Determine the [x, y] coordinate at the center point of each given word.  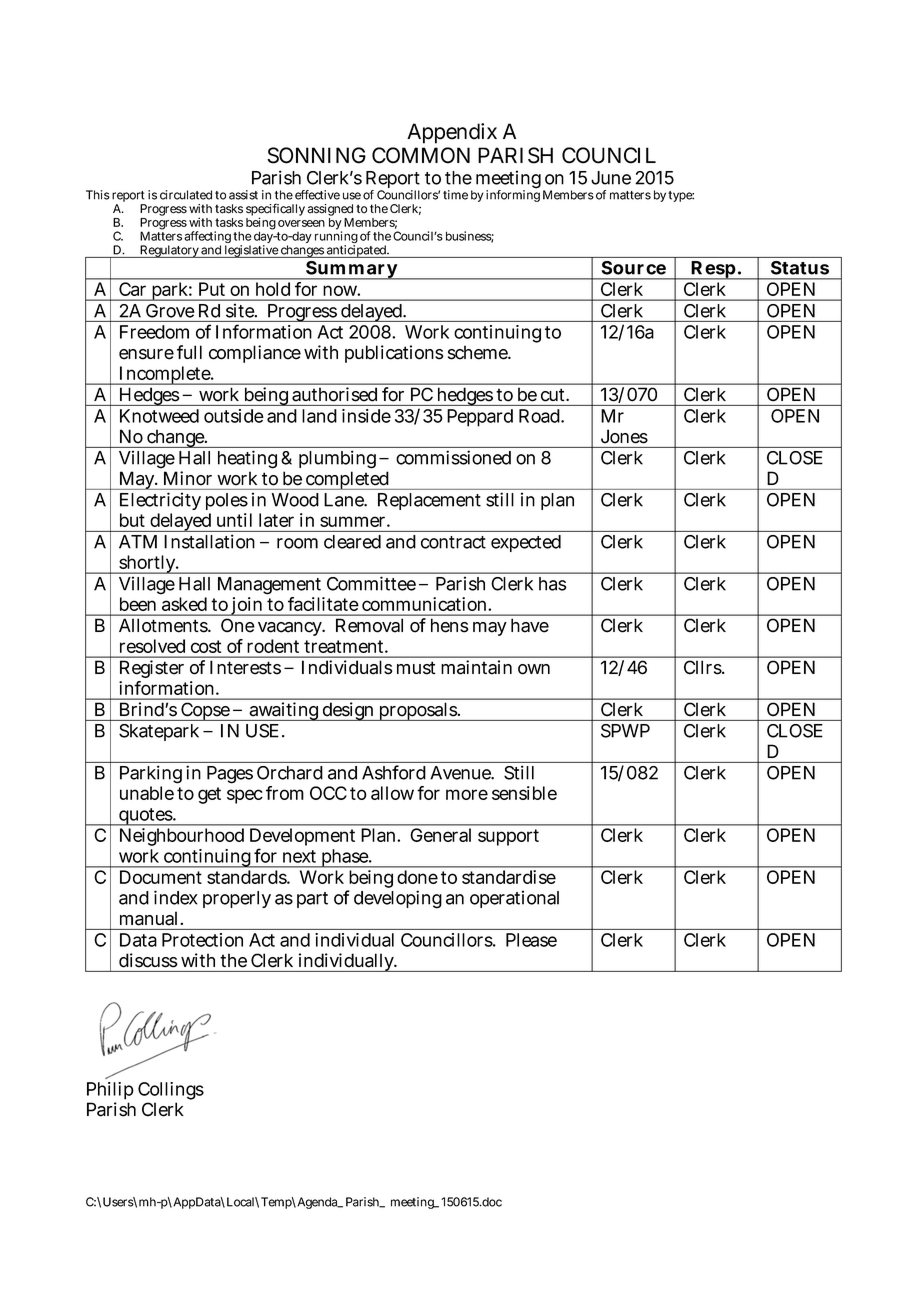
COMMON [421, 155]
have [530, 625]
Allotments [164, 625]
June [611, 178]
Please [531, 940]
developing [398, 899]
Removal [369, 625]
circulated [186, 195]
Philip [110, 1092]
